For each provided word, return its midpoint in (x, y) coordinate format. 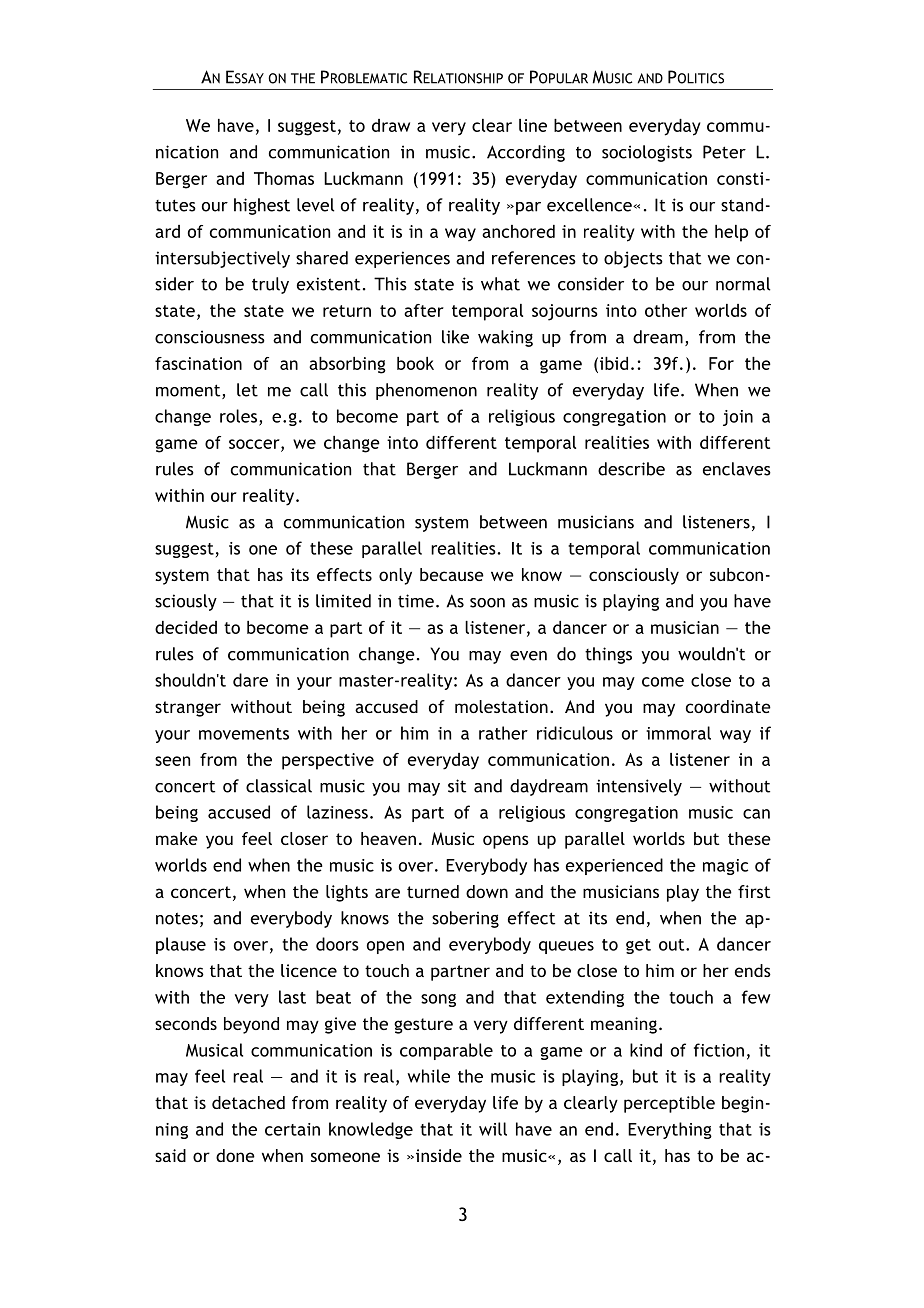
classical (279, 786)
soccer (255, 445)
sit (457, 786)
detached (248, 1102)
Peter (724, 152)
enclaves (737, 469)
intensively (639, 787)
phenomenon (426, 391)
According (526, 153)
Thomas (284, 178)
